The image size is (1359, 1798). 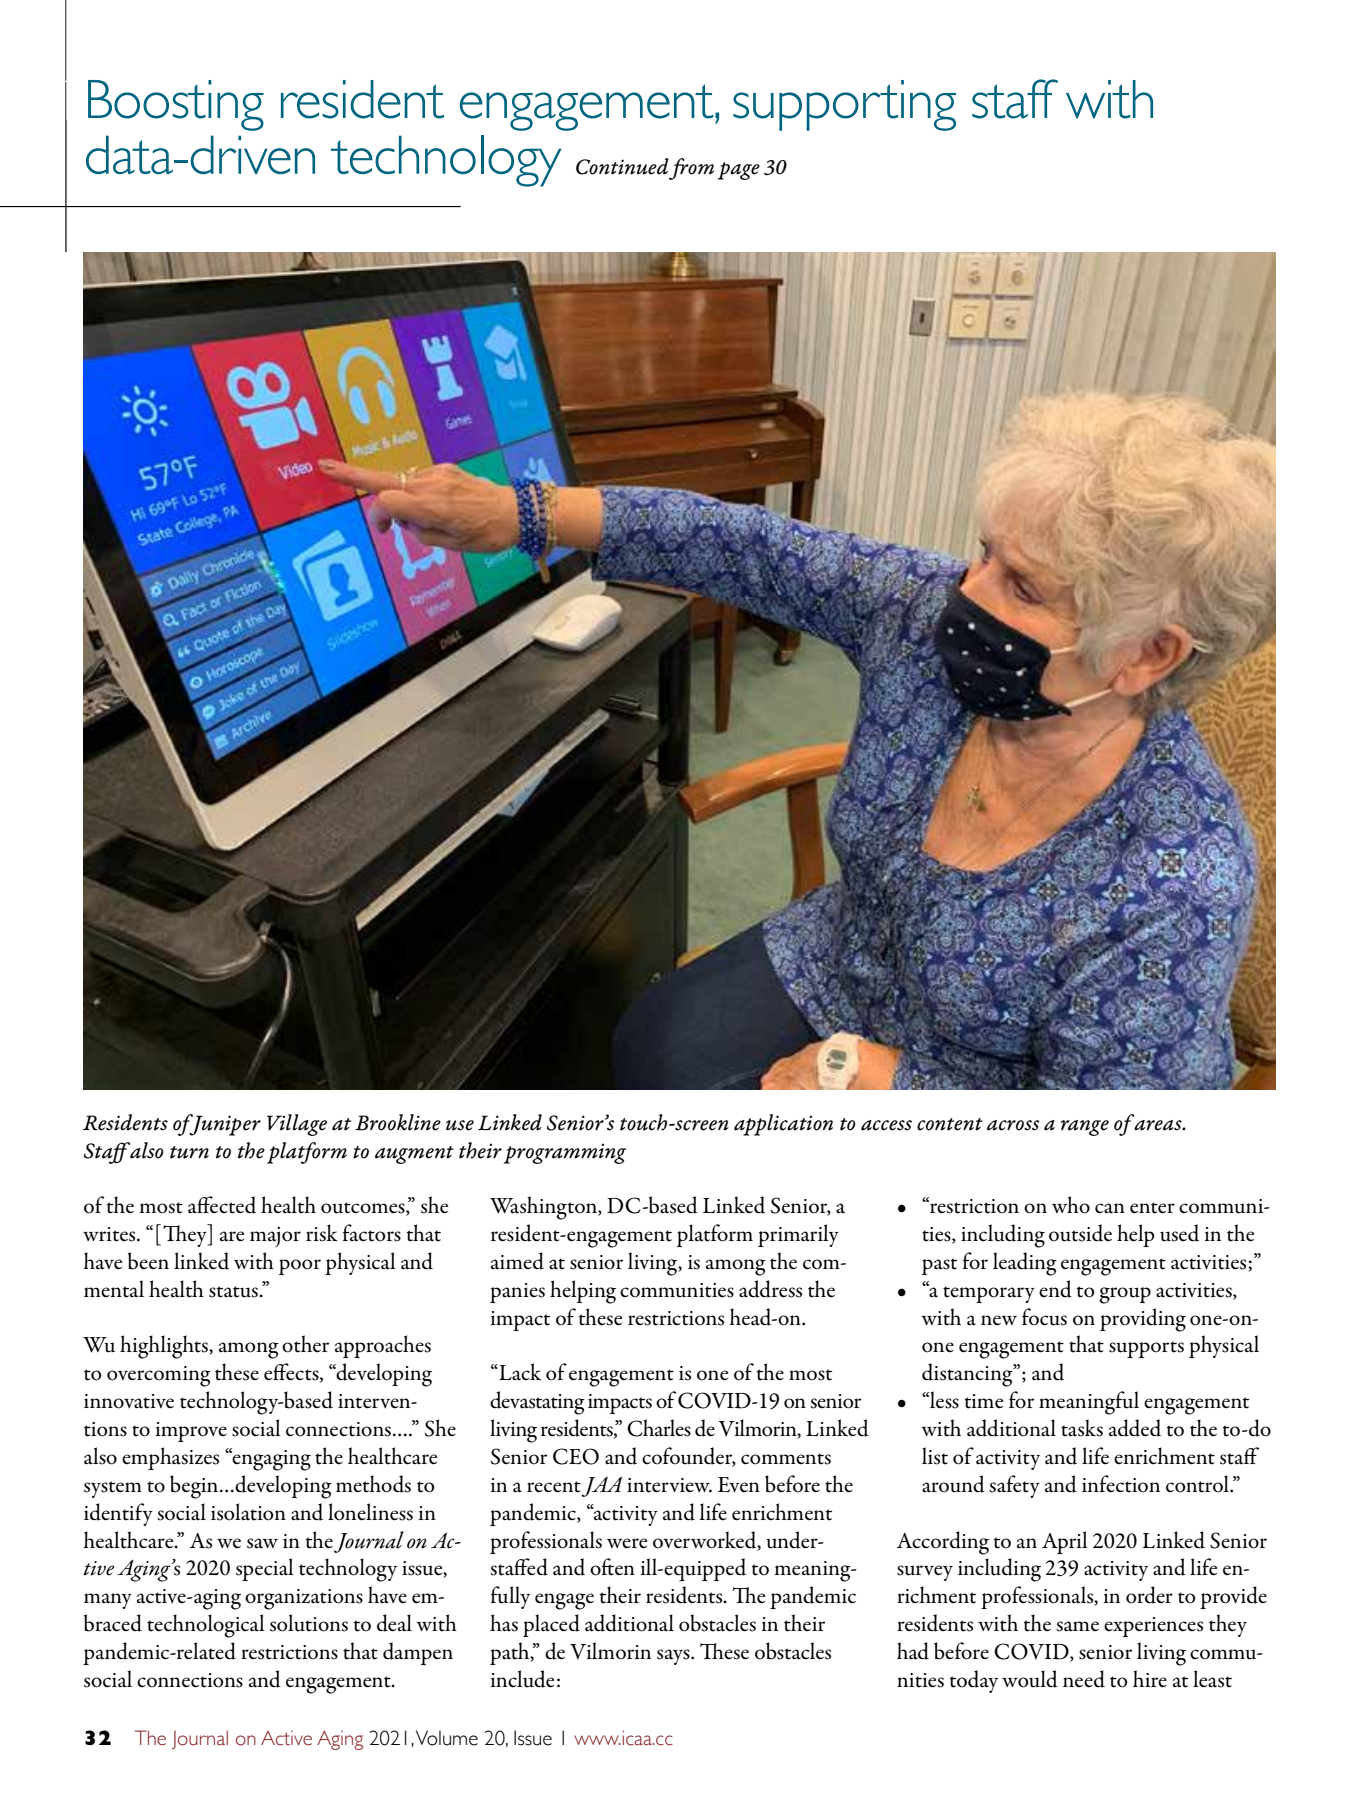 What do you see at coordinates (674, 1657) in the document?
I see `says` at bounding box center [674, 1657].
